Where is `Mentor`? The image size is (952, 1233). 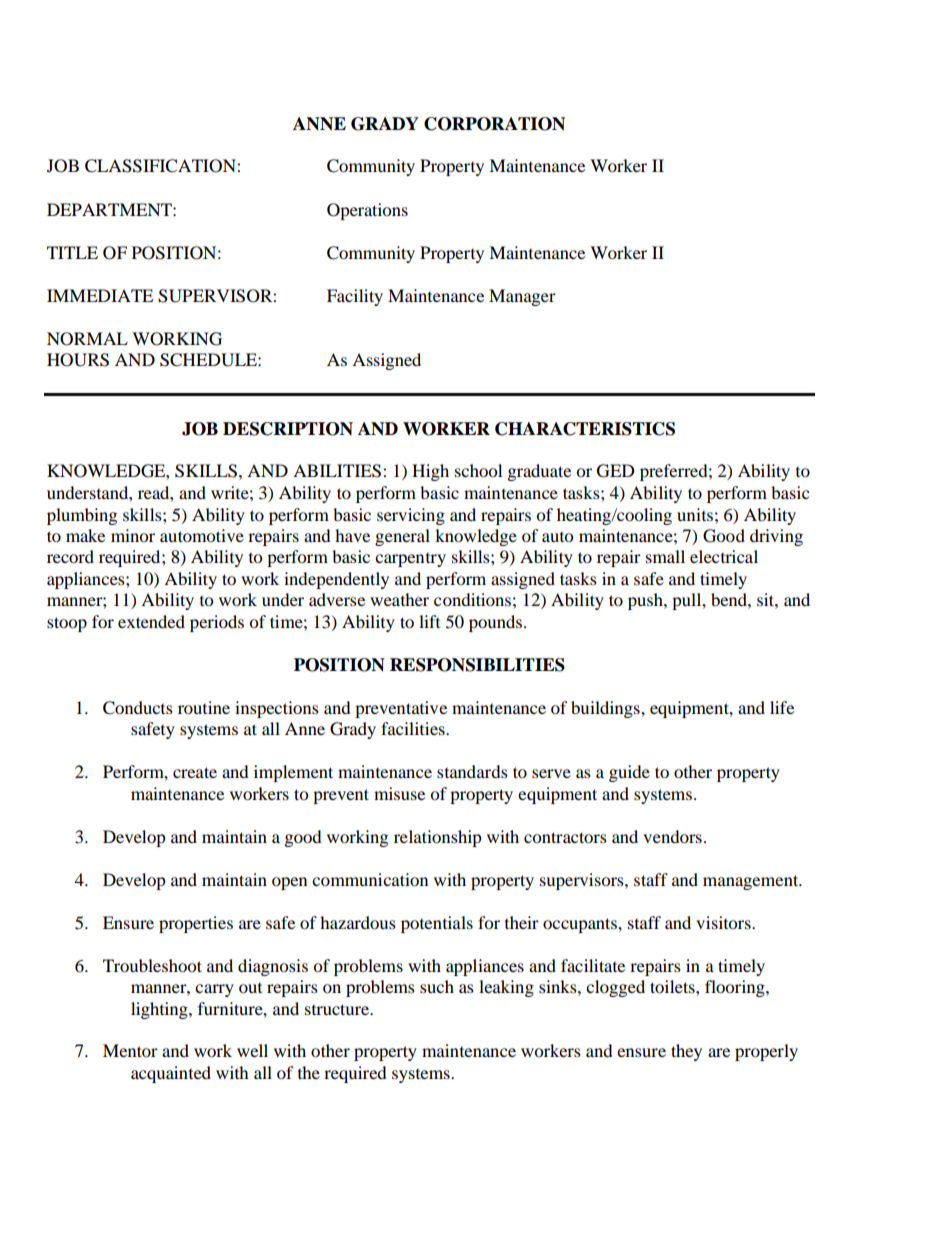
Mentor is located at coordinates (130, 1050).
